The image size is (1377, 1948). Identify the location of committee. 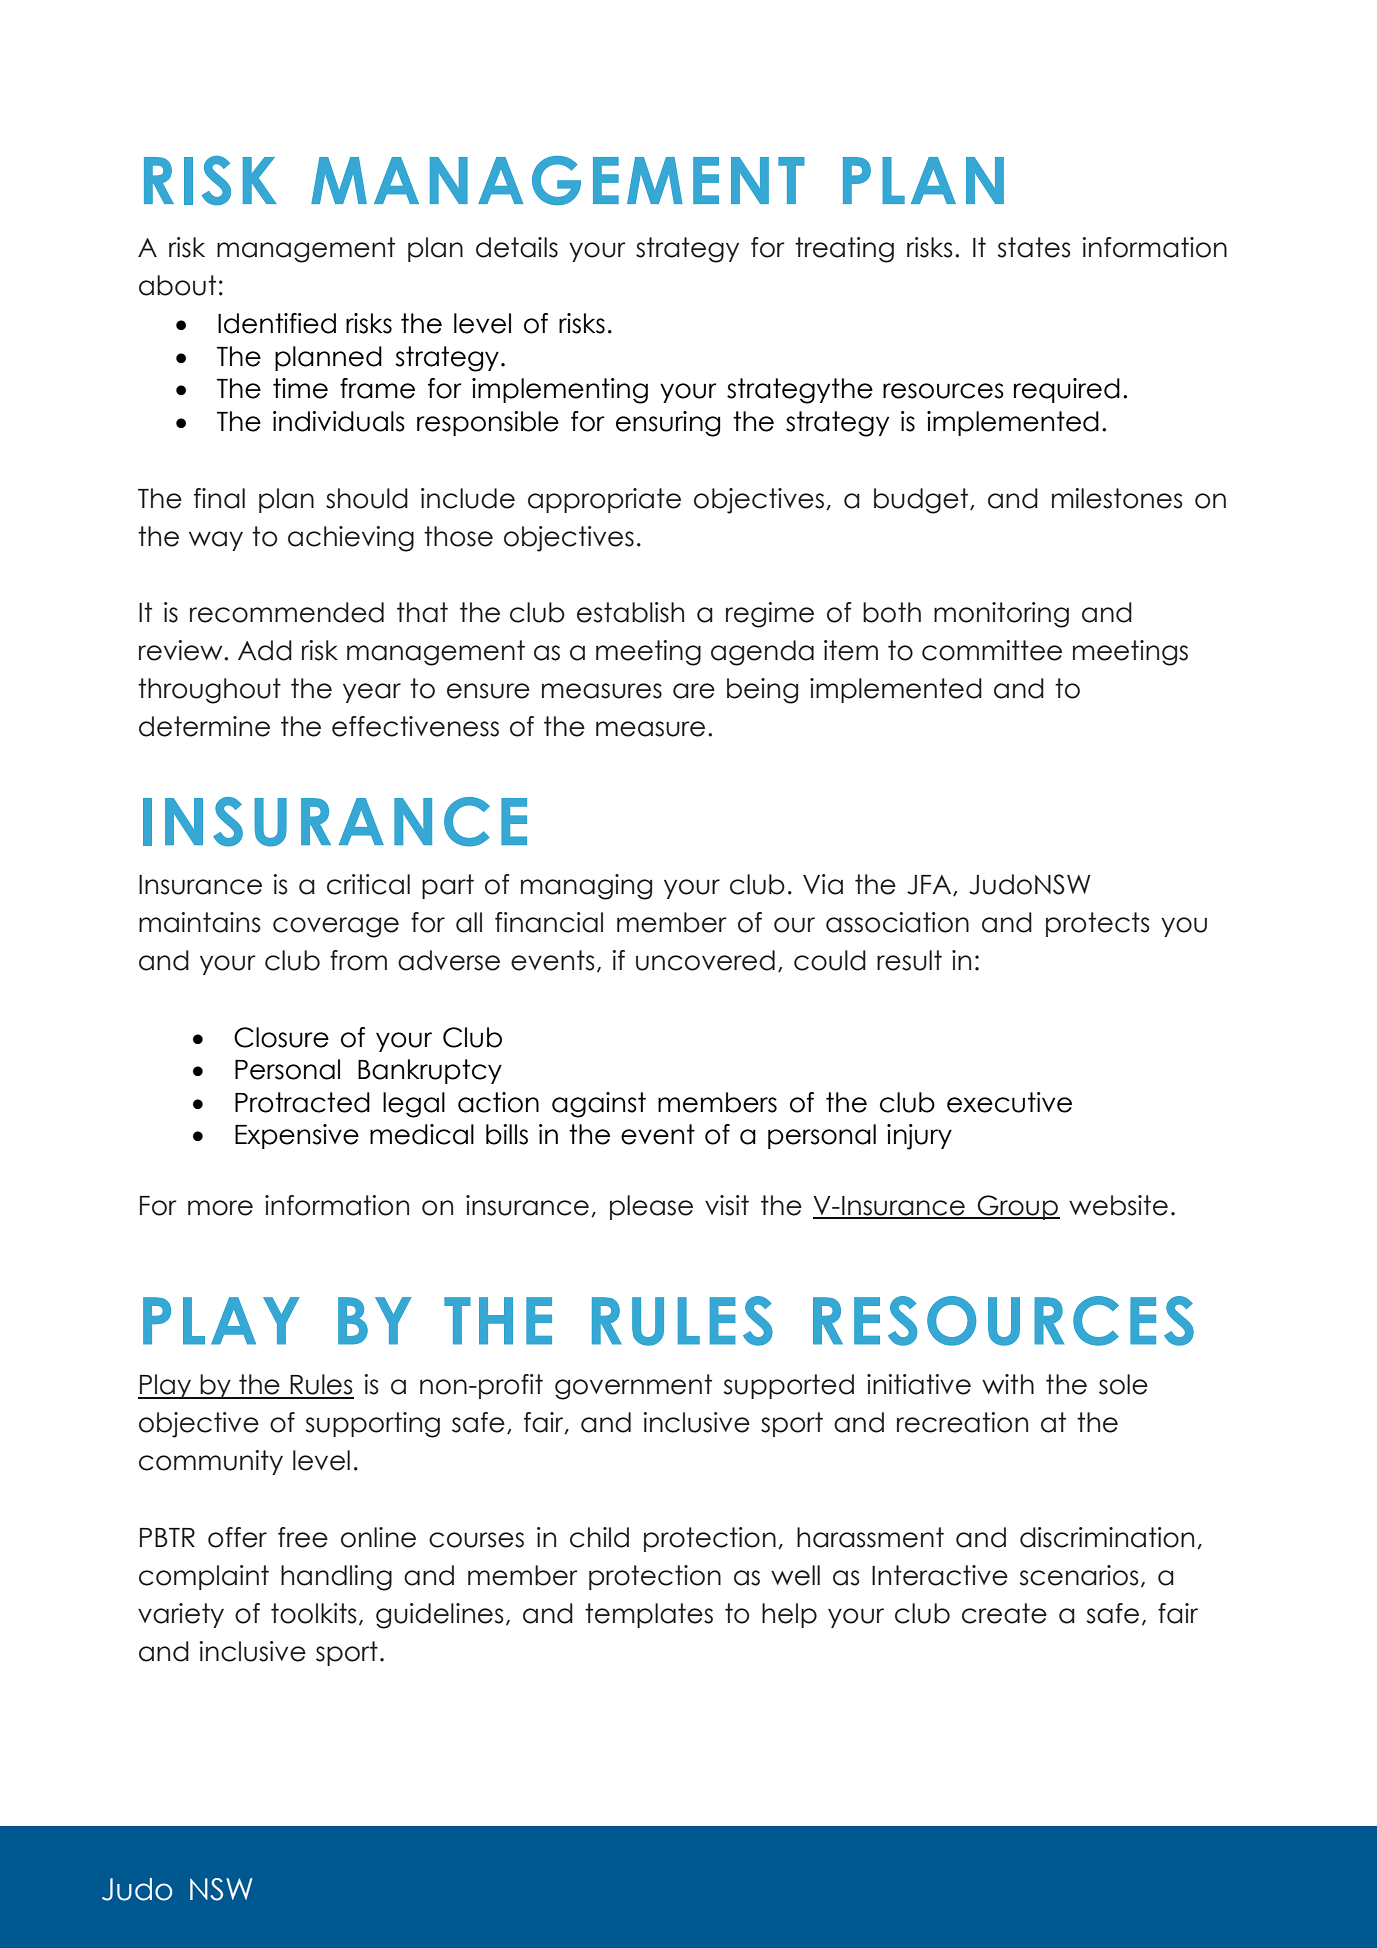
(992, 650).
